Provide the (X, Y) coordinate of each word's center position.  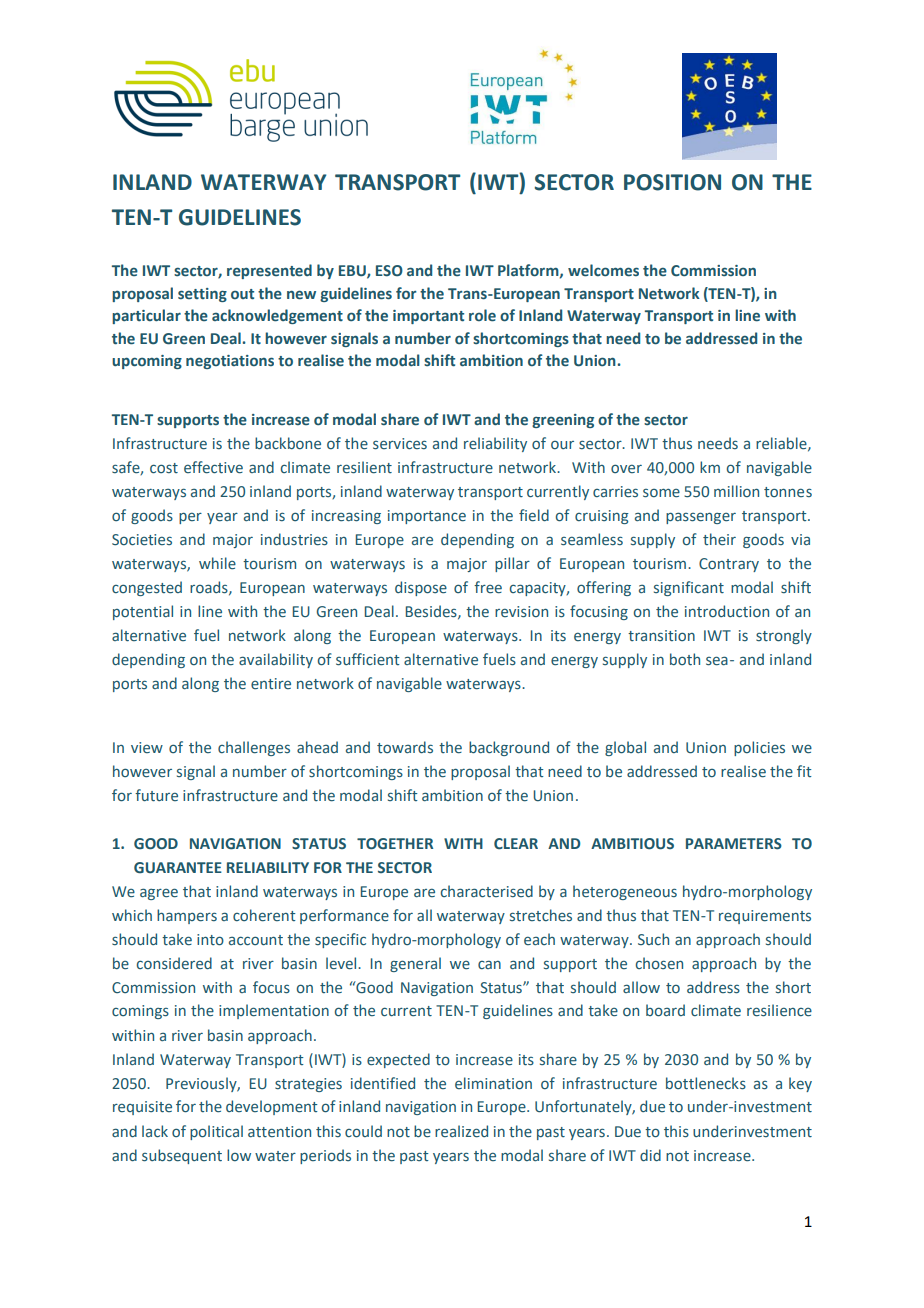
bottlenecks (706, 1083)
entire (271, 683)
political (216, 1132)
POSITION (672, 182)
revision (521, 612)
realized (461, 1131)
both (685, 659)
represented (269, 271)
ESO (389, 271)
